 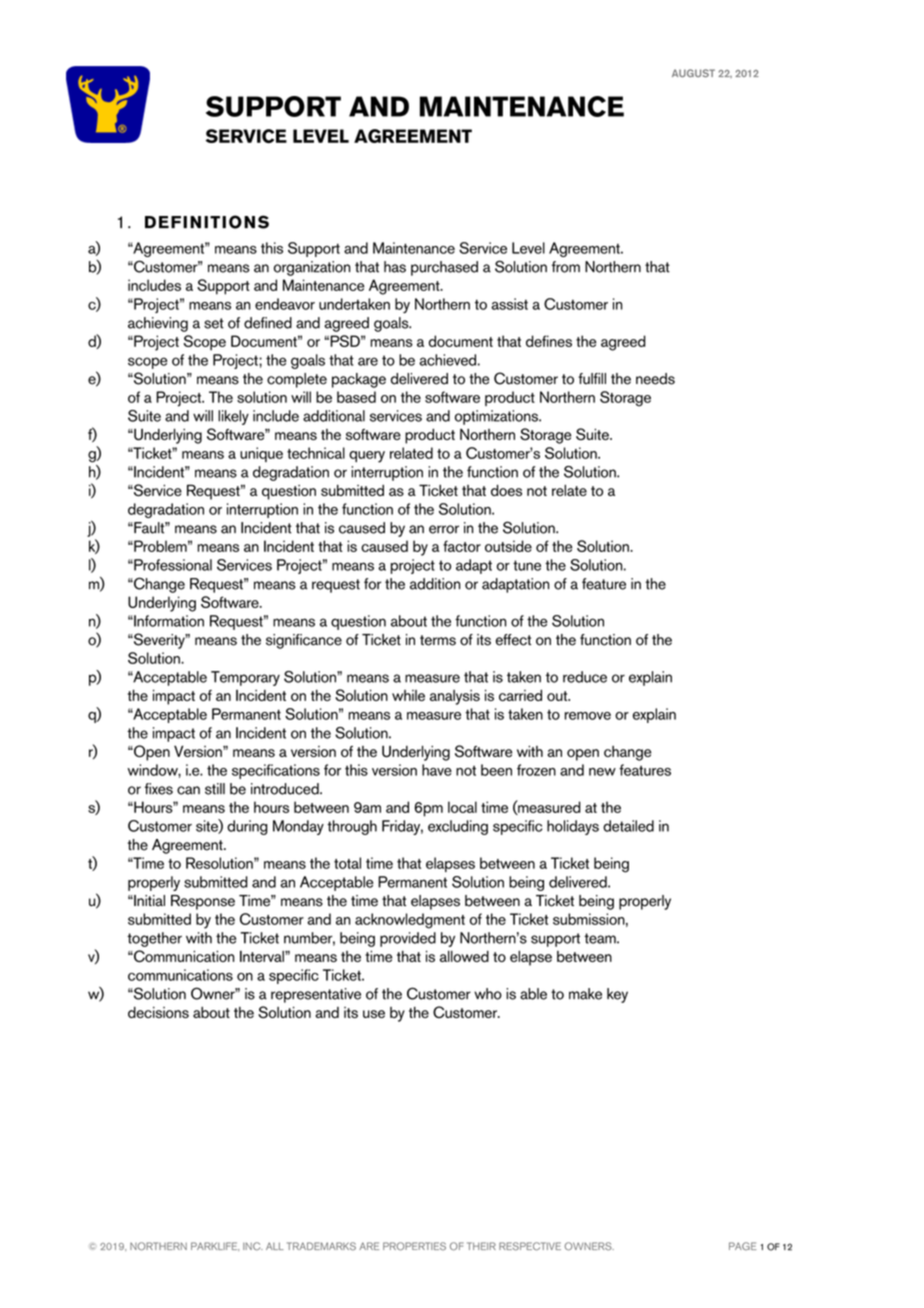 What do you see at coordinates (414, 1246) in the page?
I see `PROPERTIES` at bounding box center [414, 1246].
